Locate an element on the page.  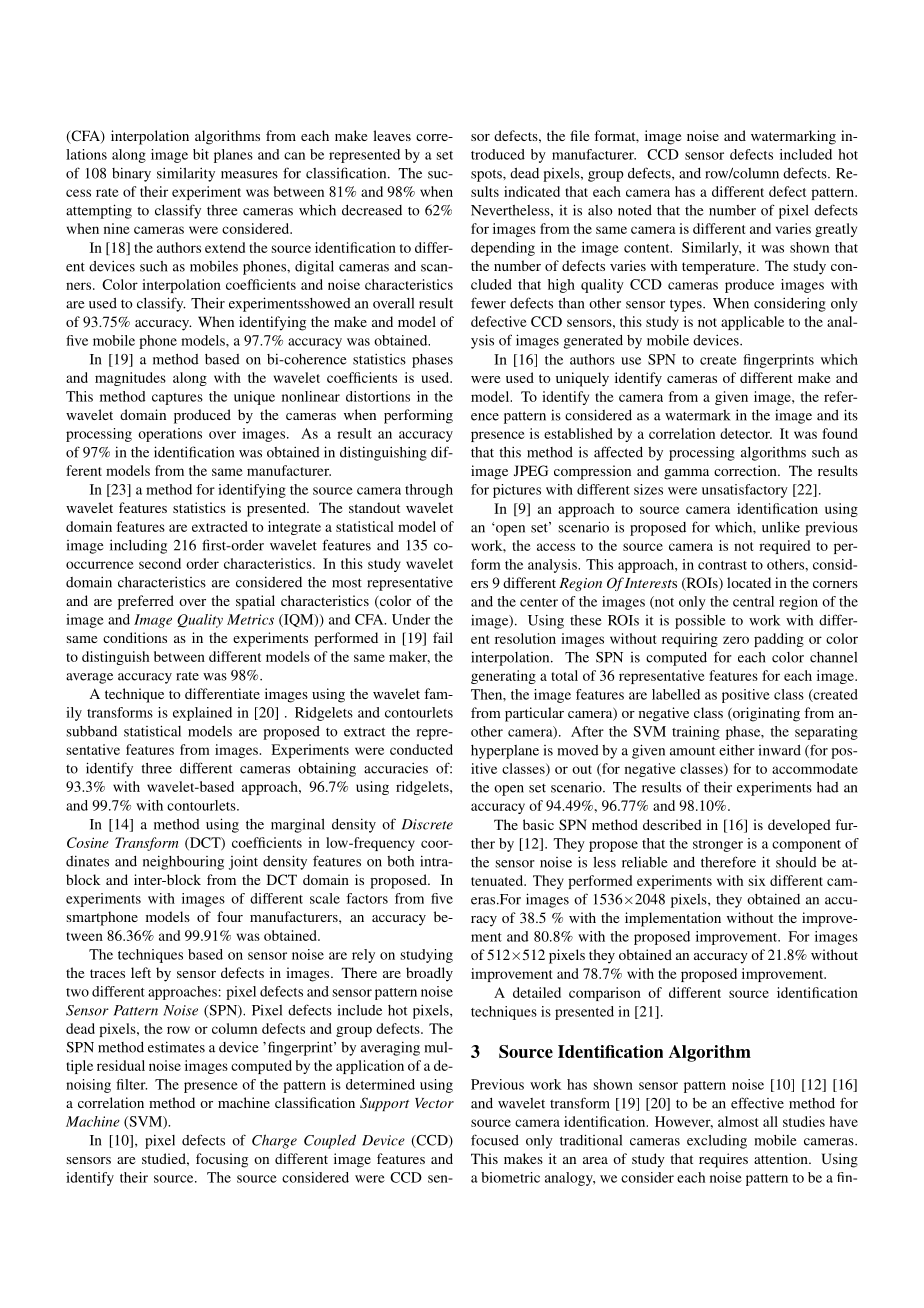
six is located at coordinates (757, 880).
